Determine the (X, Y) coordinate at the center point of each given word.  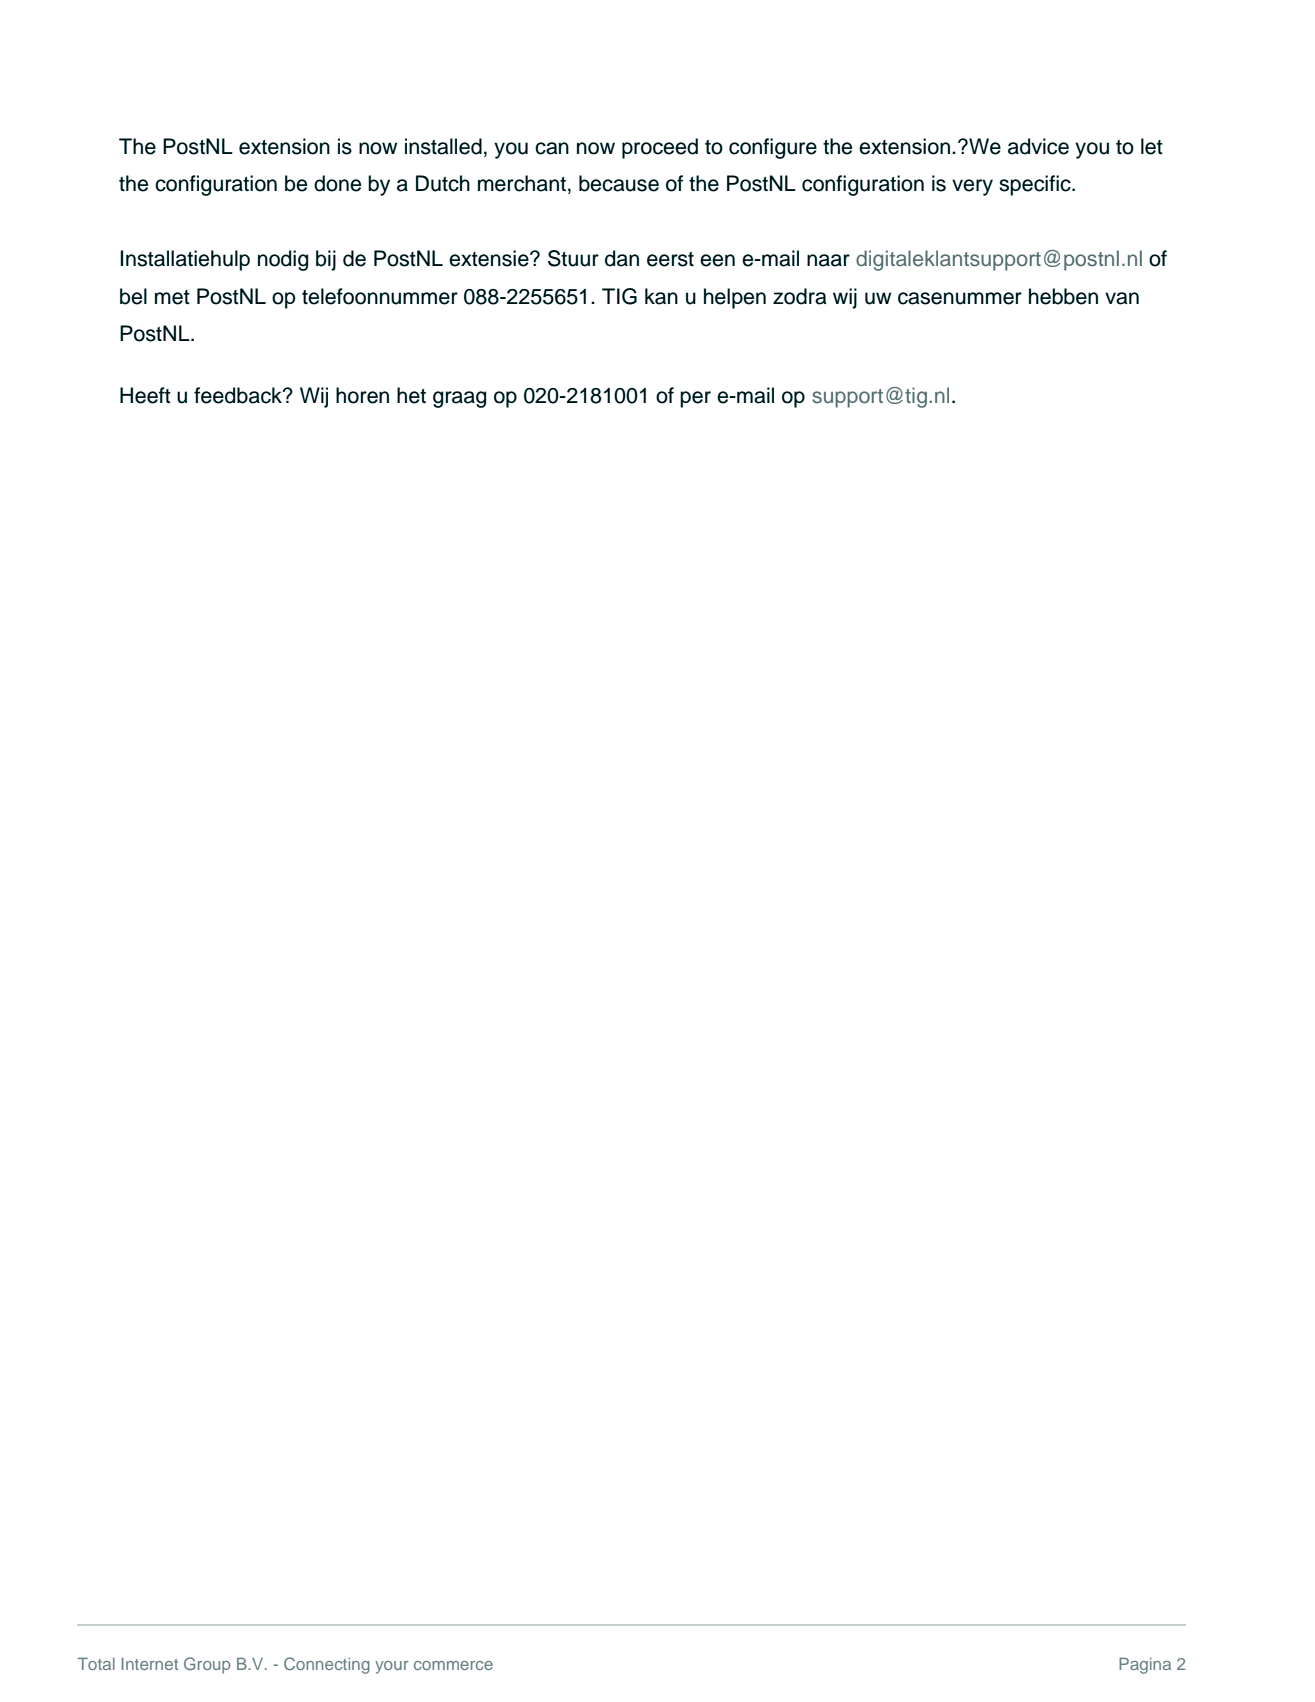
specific (1036, 185)
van (1122, 298)
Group (207, 1665)
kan (661, 296)
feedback (239, 395)
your (392, 1667)
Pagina (1145, 1665)
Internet (150, 1664)
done (337, 183)
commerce (453, 1665)
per (695, 399)
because (619, 183)
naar (828, 260)
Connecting (327, 1665)
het (411, 395)
